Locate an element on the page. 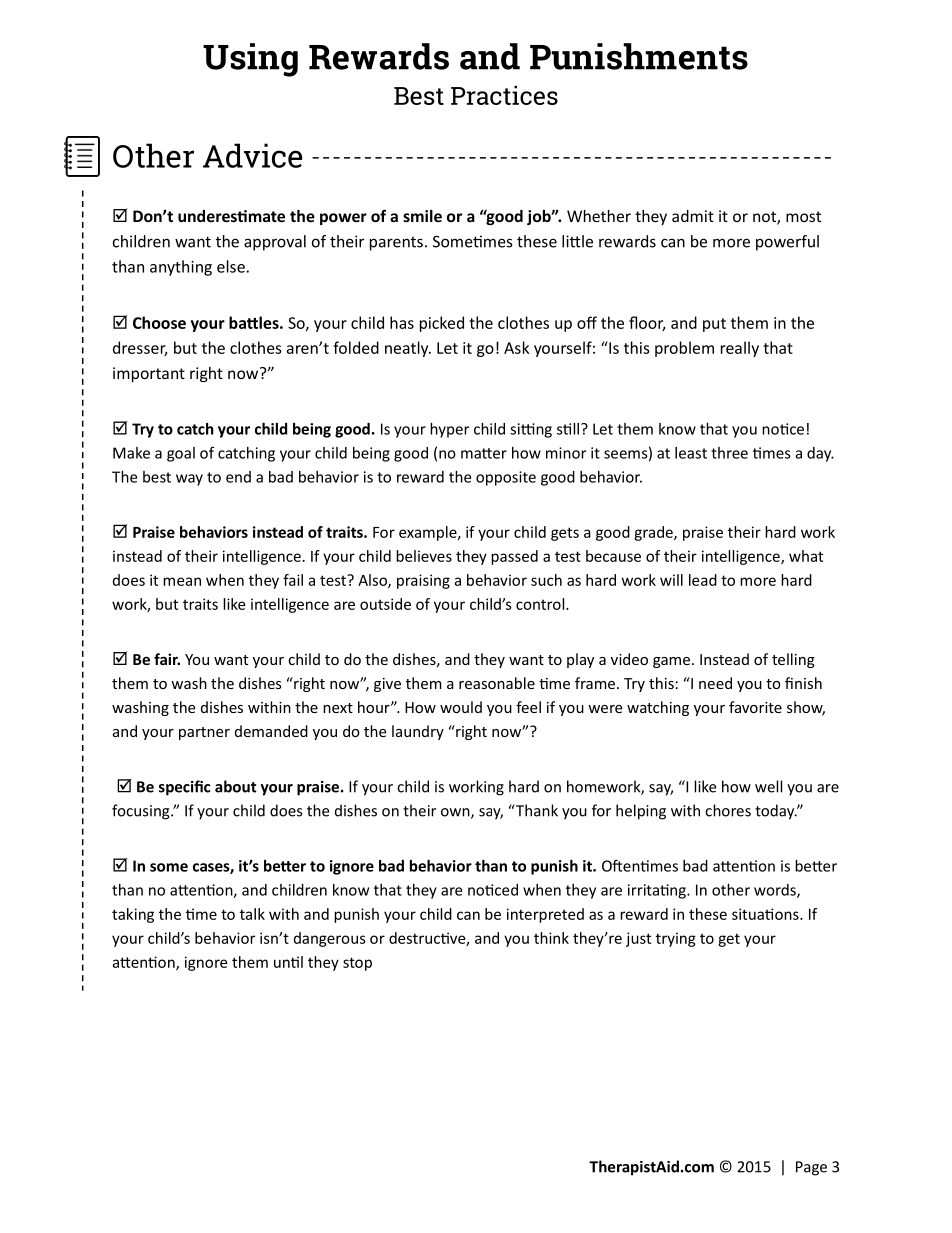  interpreted is located at coordinates (545, 915).
